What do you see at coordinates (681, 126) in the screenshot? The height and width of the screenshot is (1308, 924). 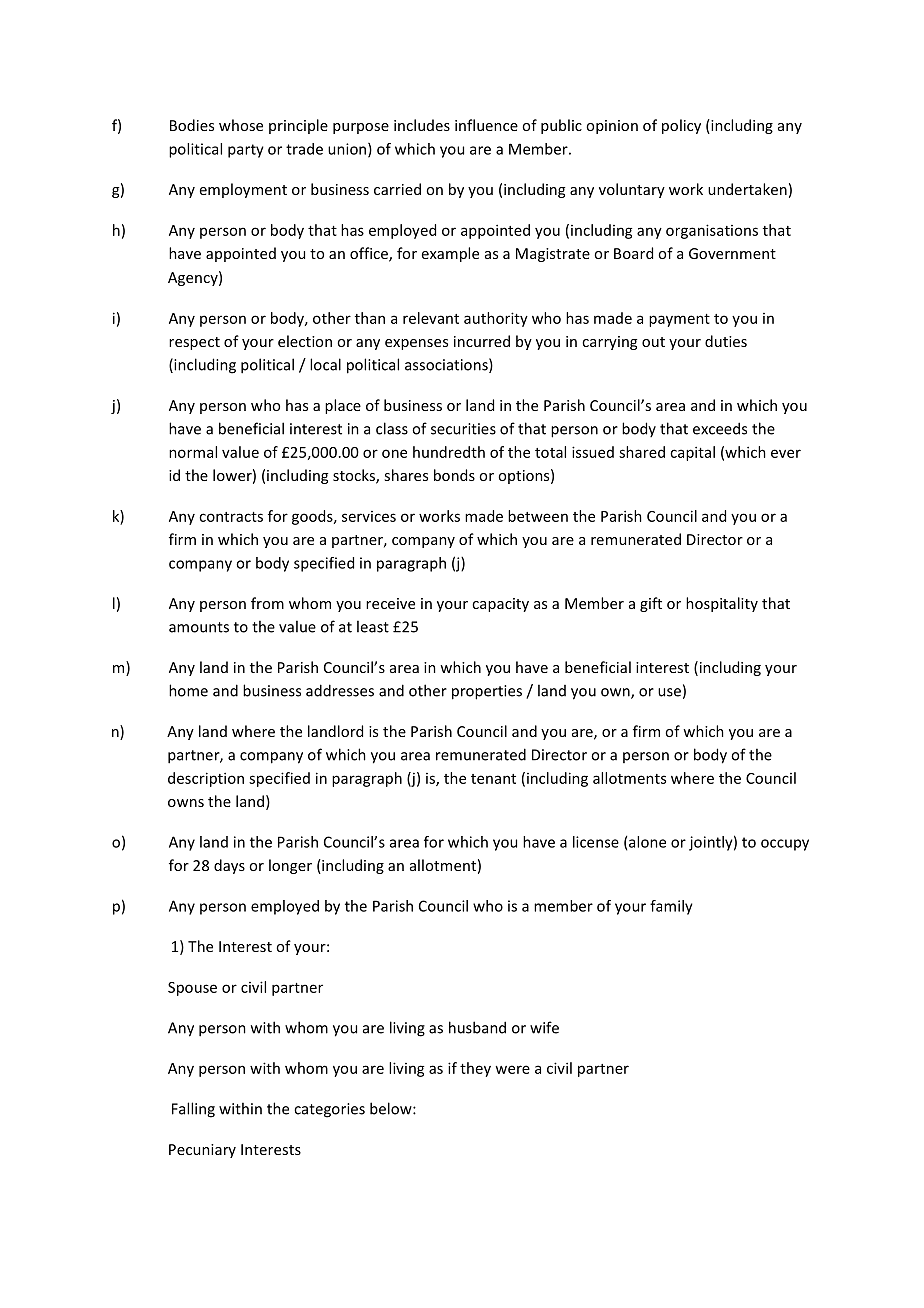 I see `policy` at bounding box center [681, 126].
